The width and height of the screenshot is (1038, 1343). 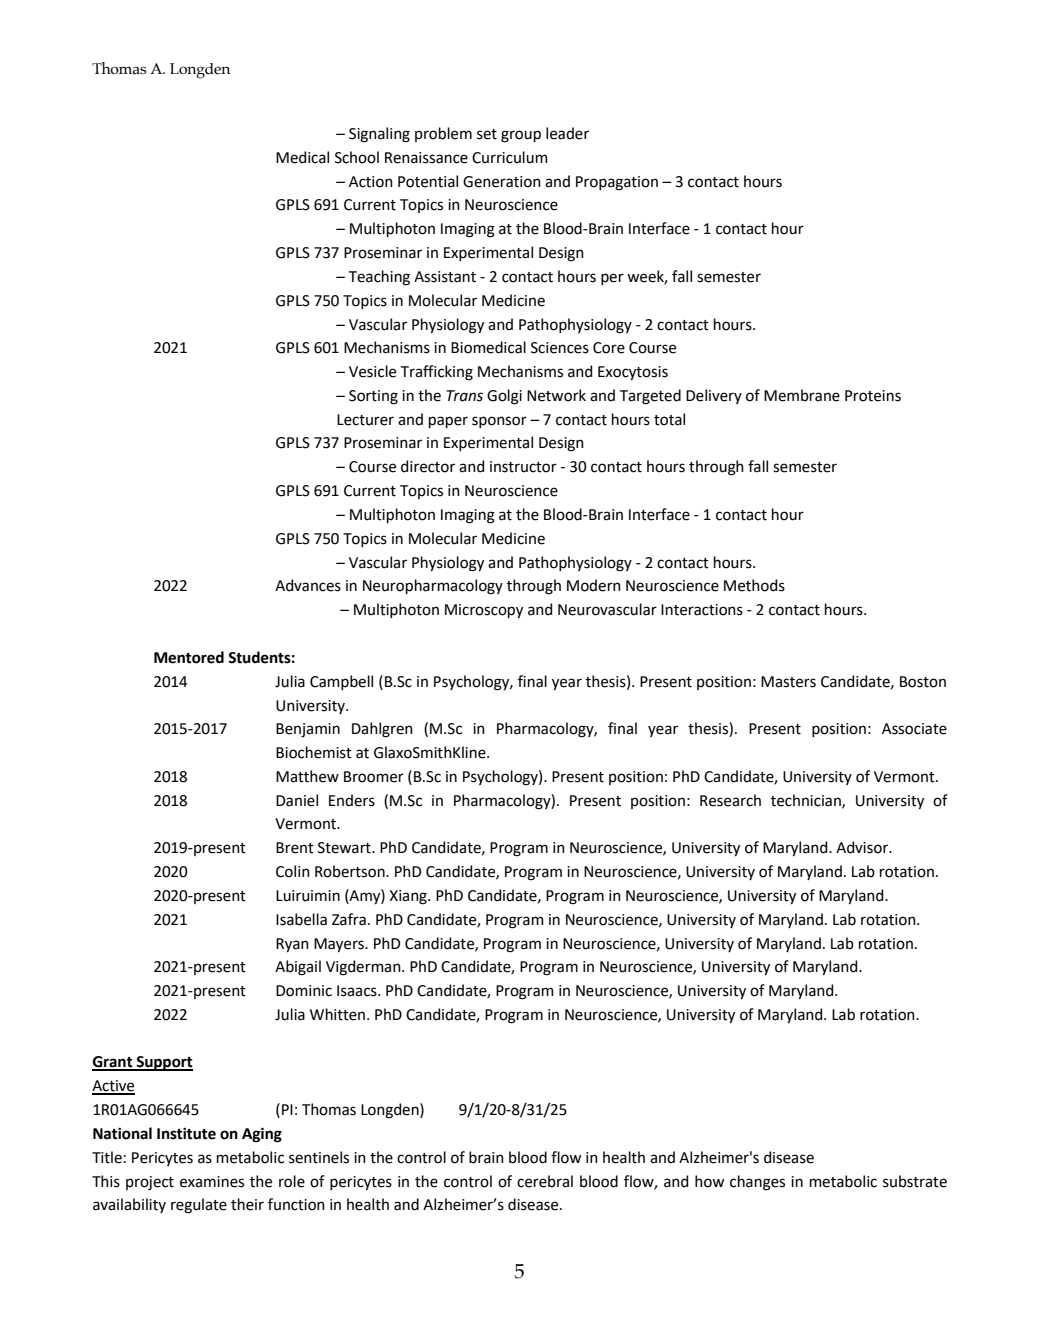 What do you see at coordinates (788, 682) in the screenshot?
I see `Masters` at bounding box center [788, 682].
